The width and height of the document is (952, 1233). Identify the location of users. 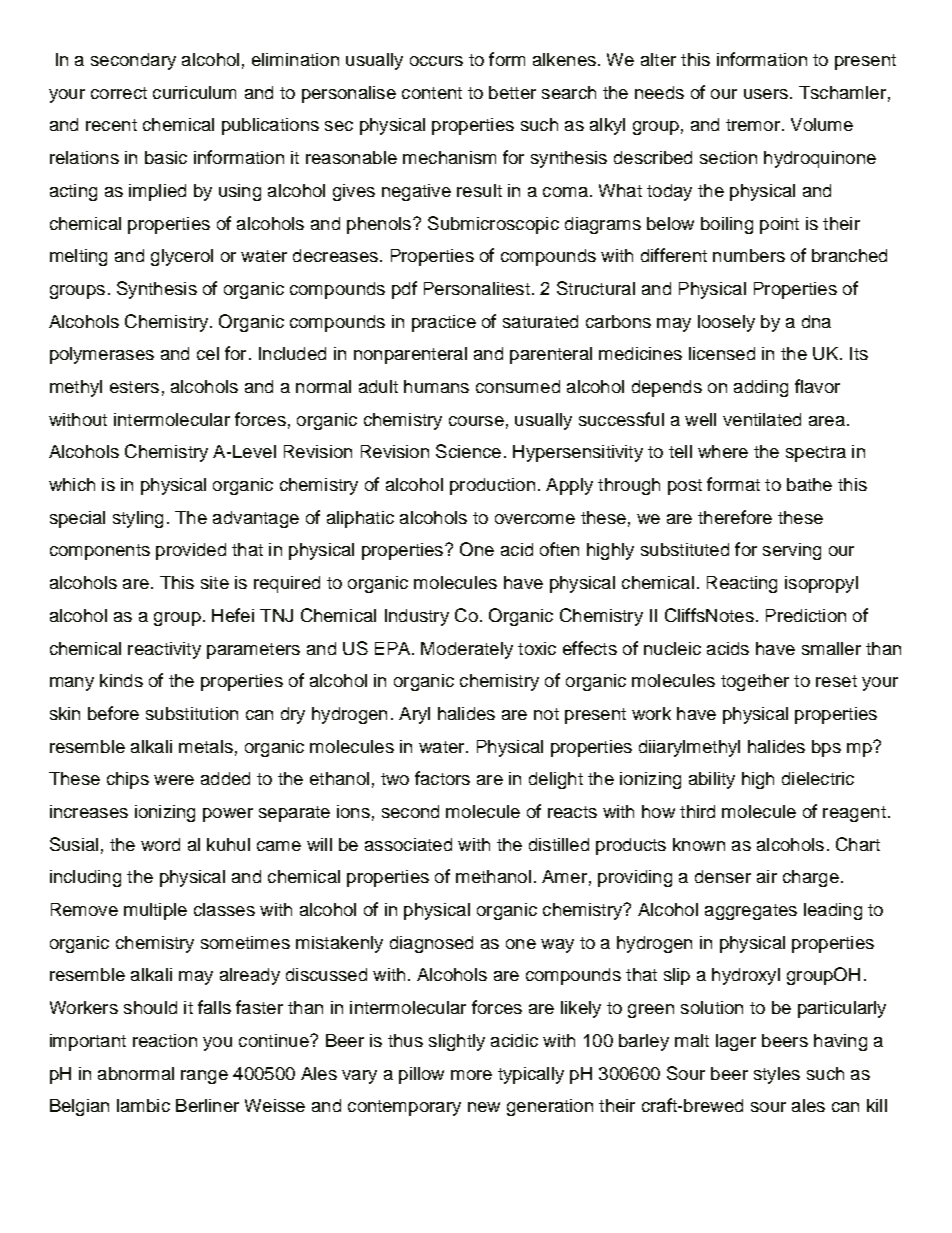
(766, 94).
